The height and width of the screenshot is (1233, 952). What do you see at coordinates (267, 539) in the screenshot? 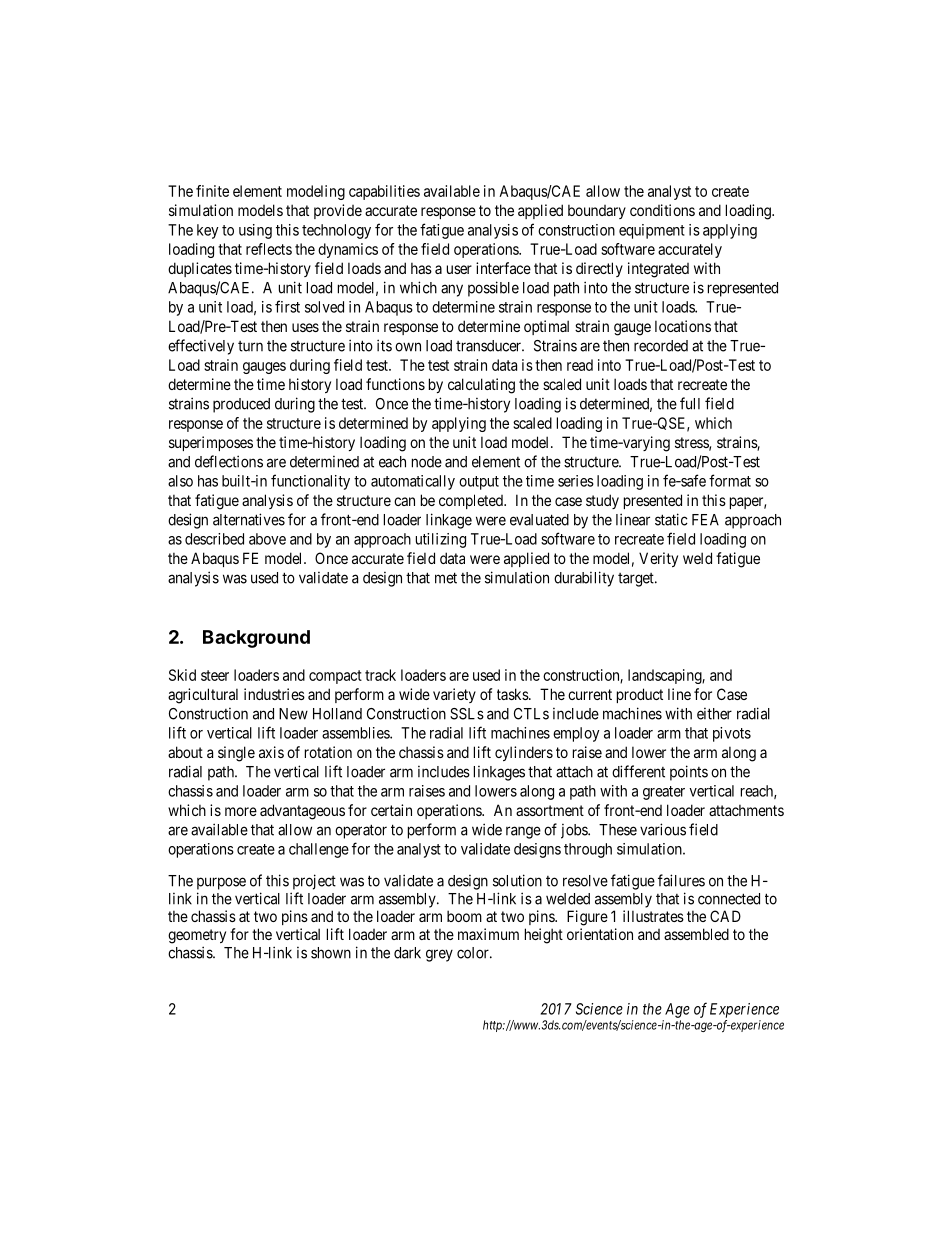
I see `above` at bounding box center [267, 539].
